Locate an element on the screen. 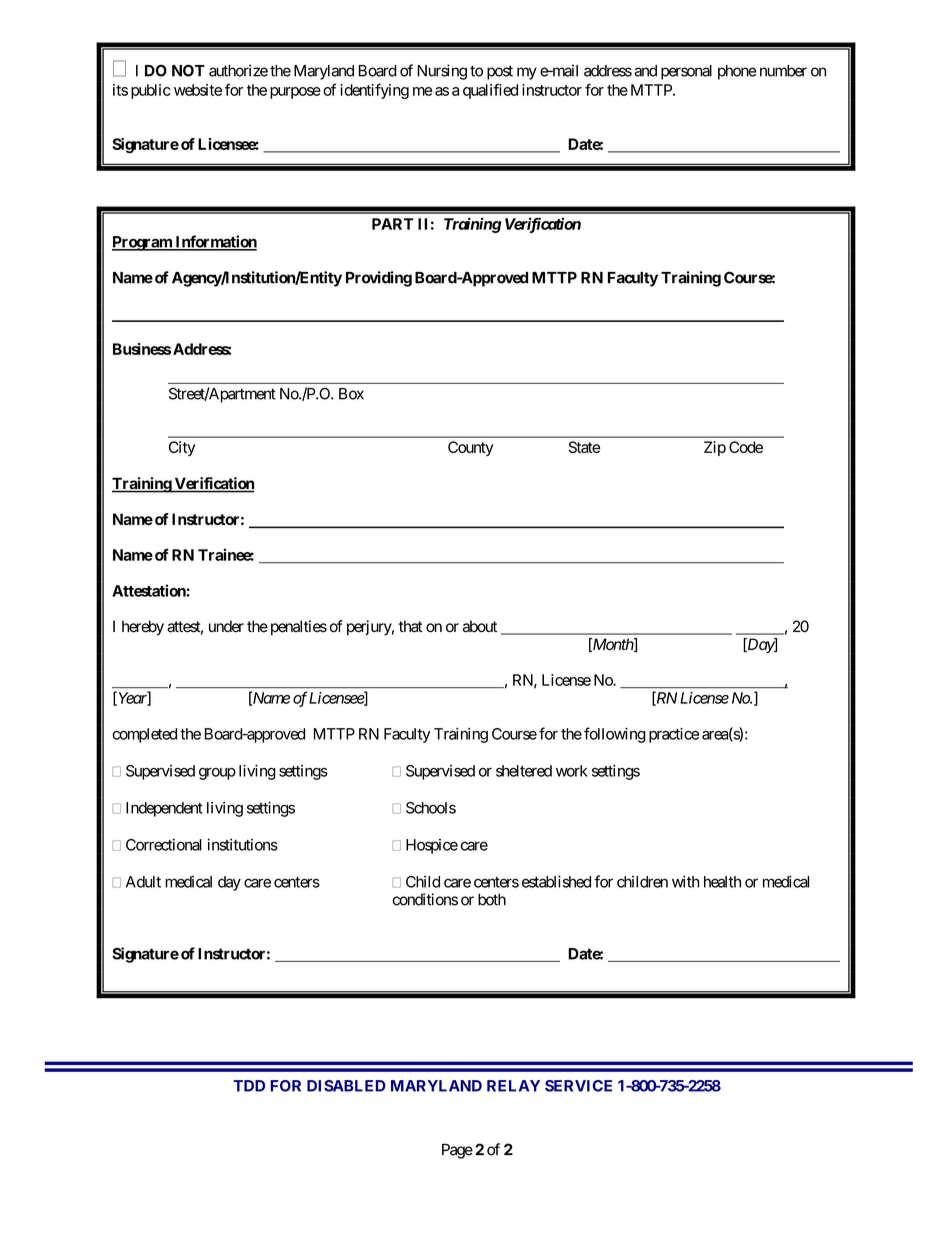 The width and height of the screenshot is (952, 1233). website is located at coordinates (198, 90).
